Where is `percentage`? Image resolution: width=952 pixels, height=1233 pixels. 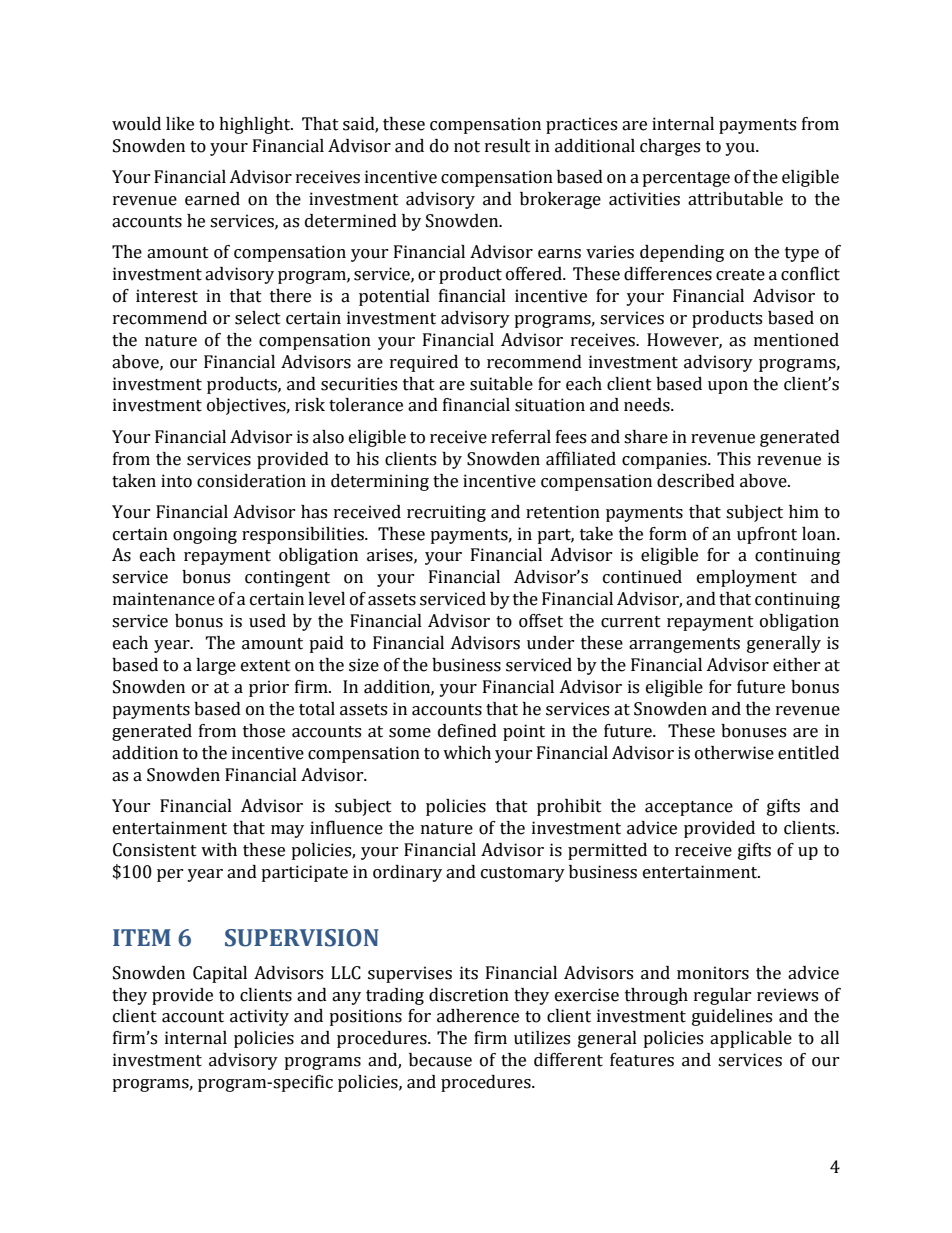
percentage is located at coordinates (686, 179).
